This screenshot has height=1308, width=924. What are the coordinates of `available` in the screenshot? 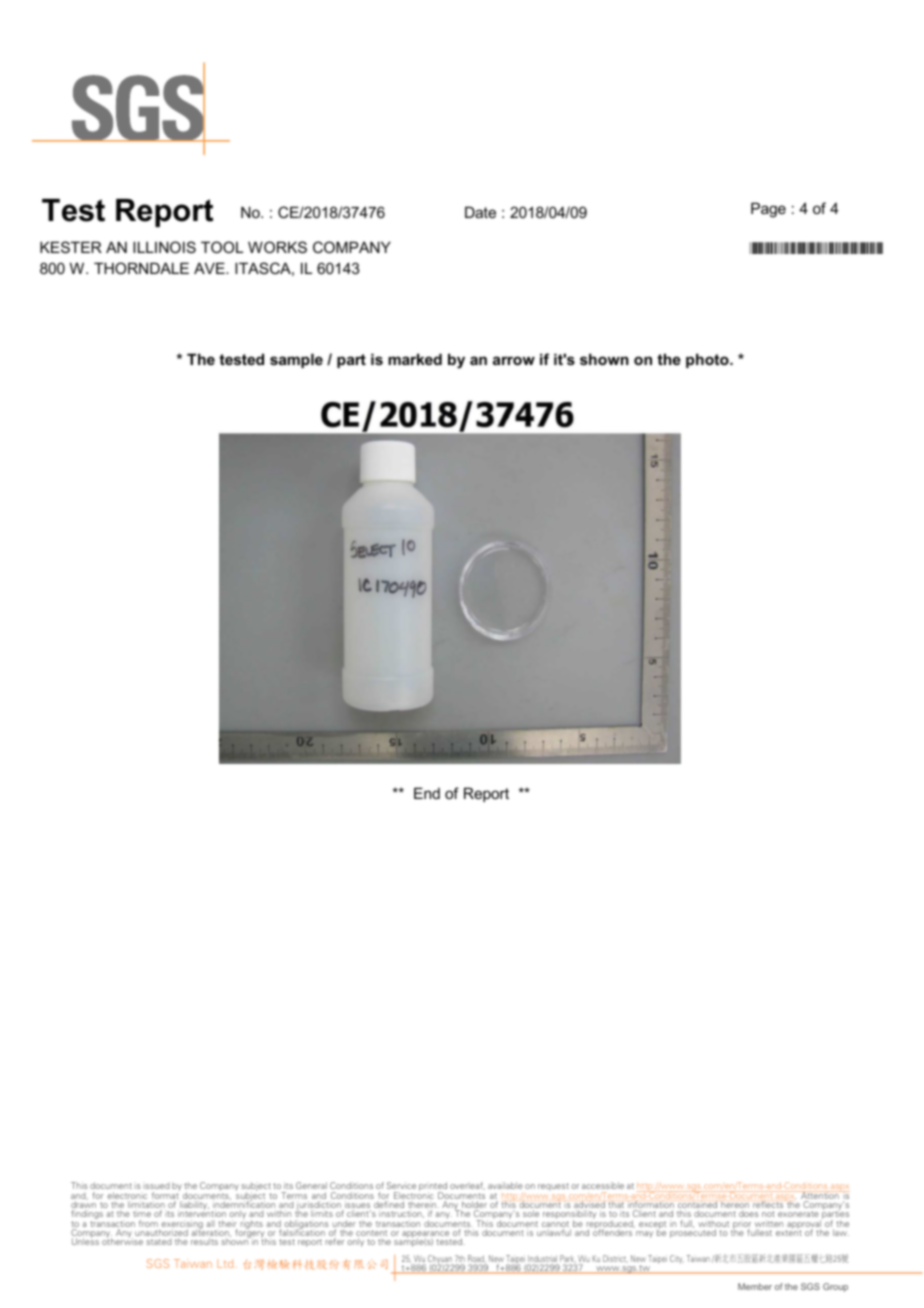 It's located at (505, 1185).
